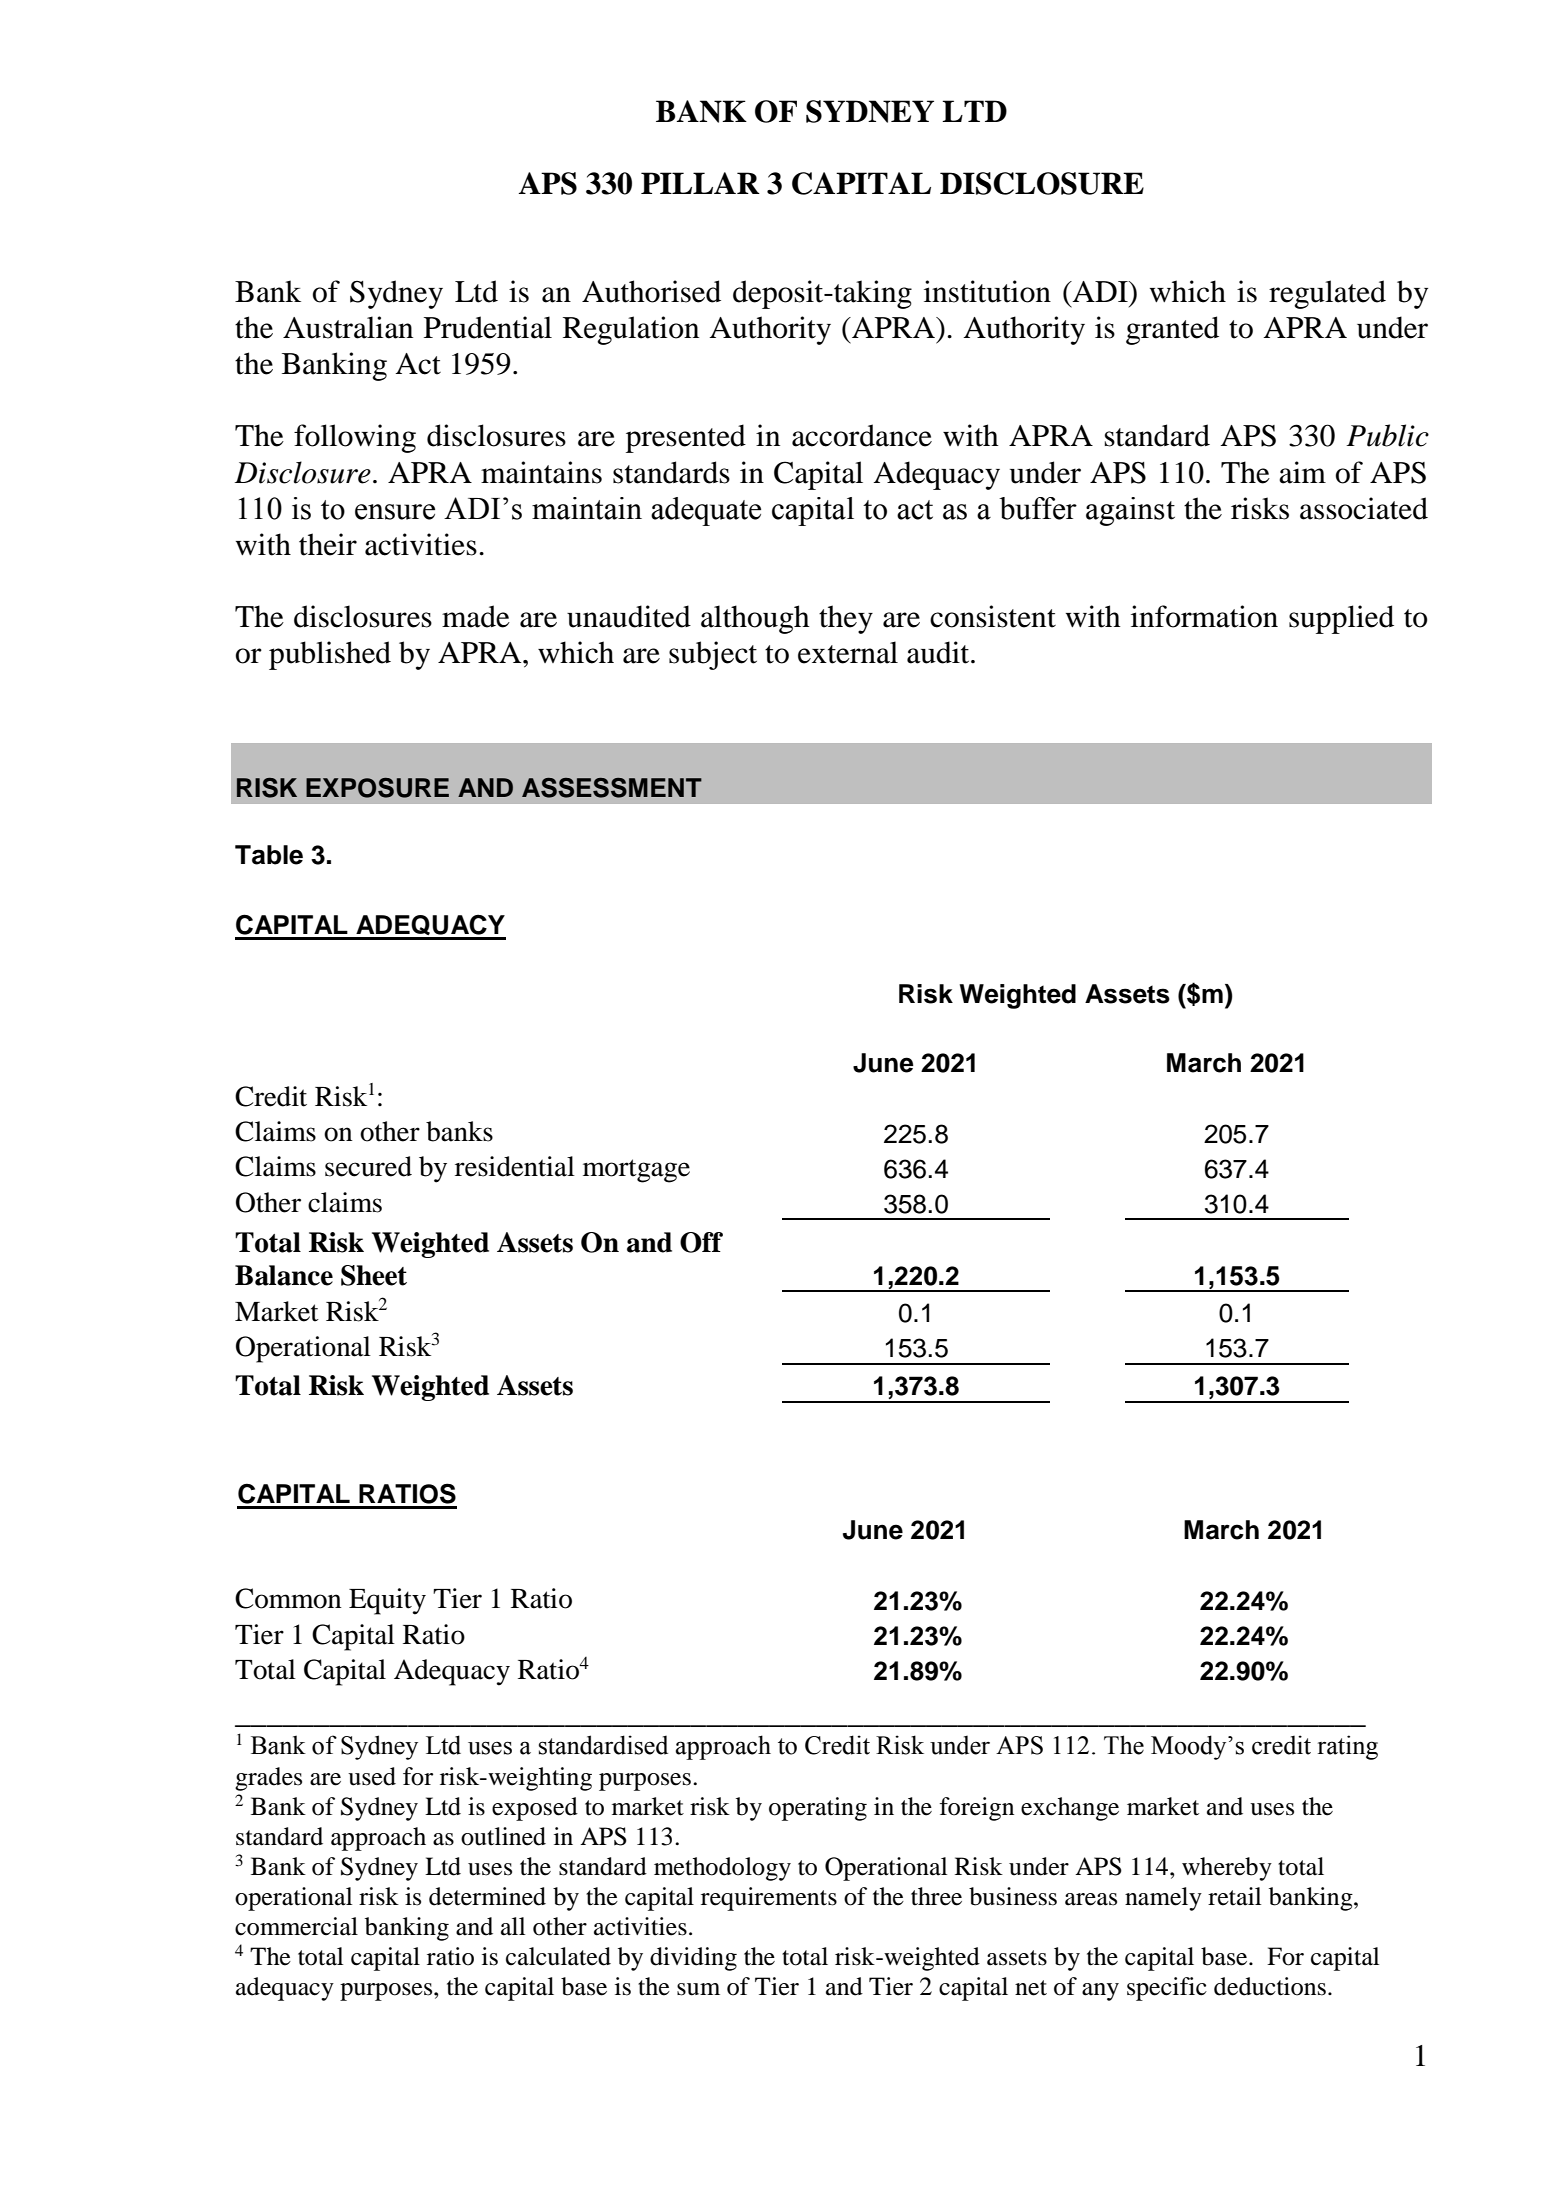  What do you see at coordinates (701, 1242) in the screenshot?
I see `Off` at bounding box center [701, 1242].
